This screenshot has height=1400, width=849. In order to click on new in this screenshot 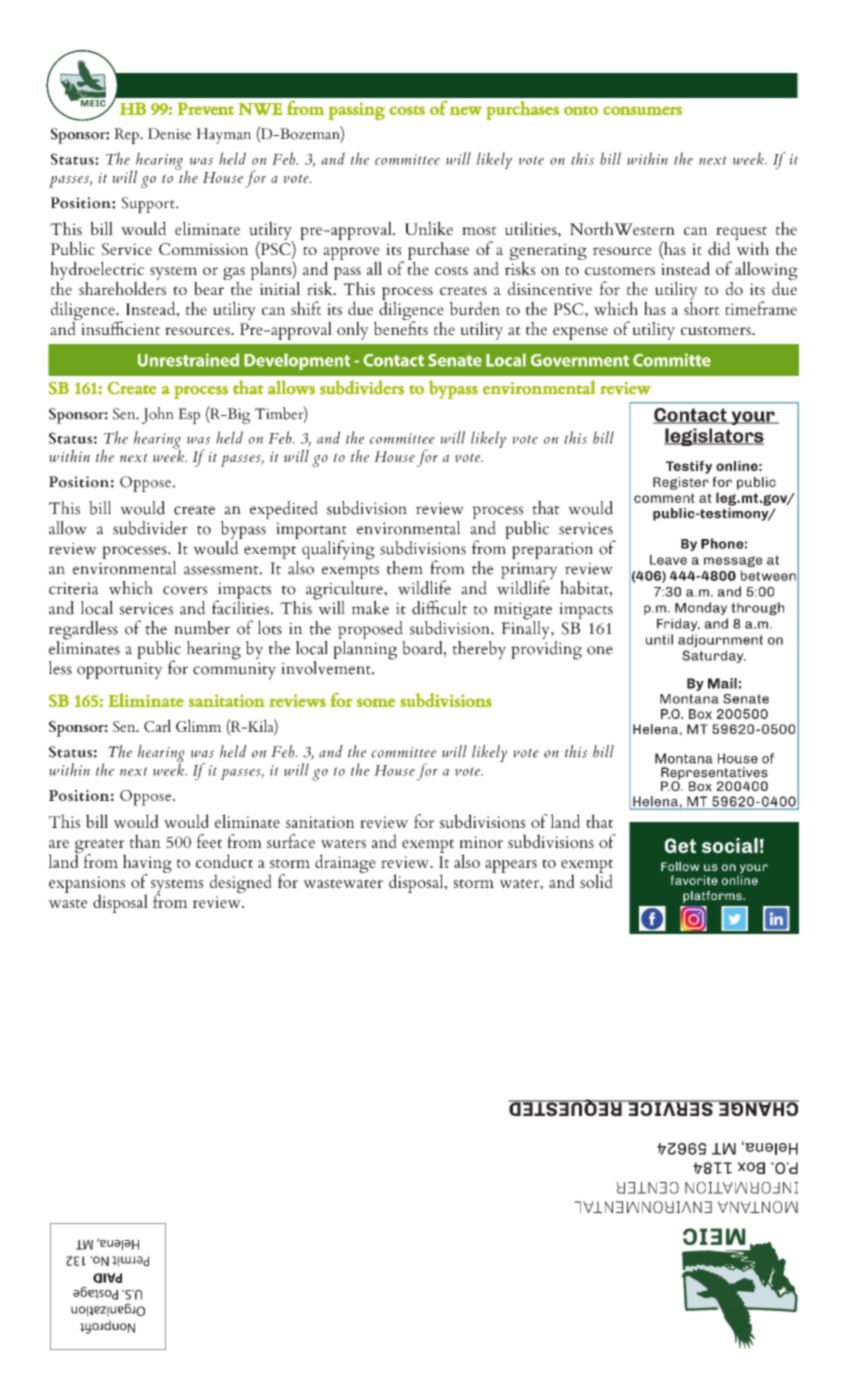, I will do `click(465, 110)`.
